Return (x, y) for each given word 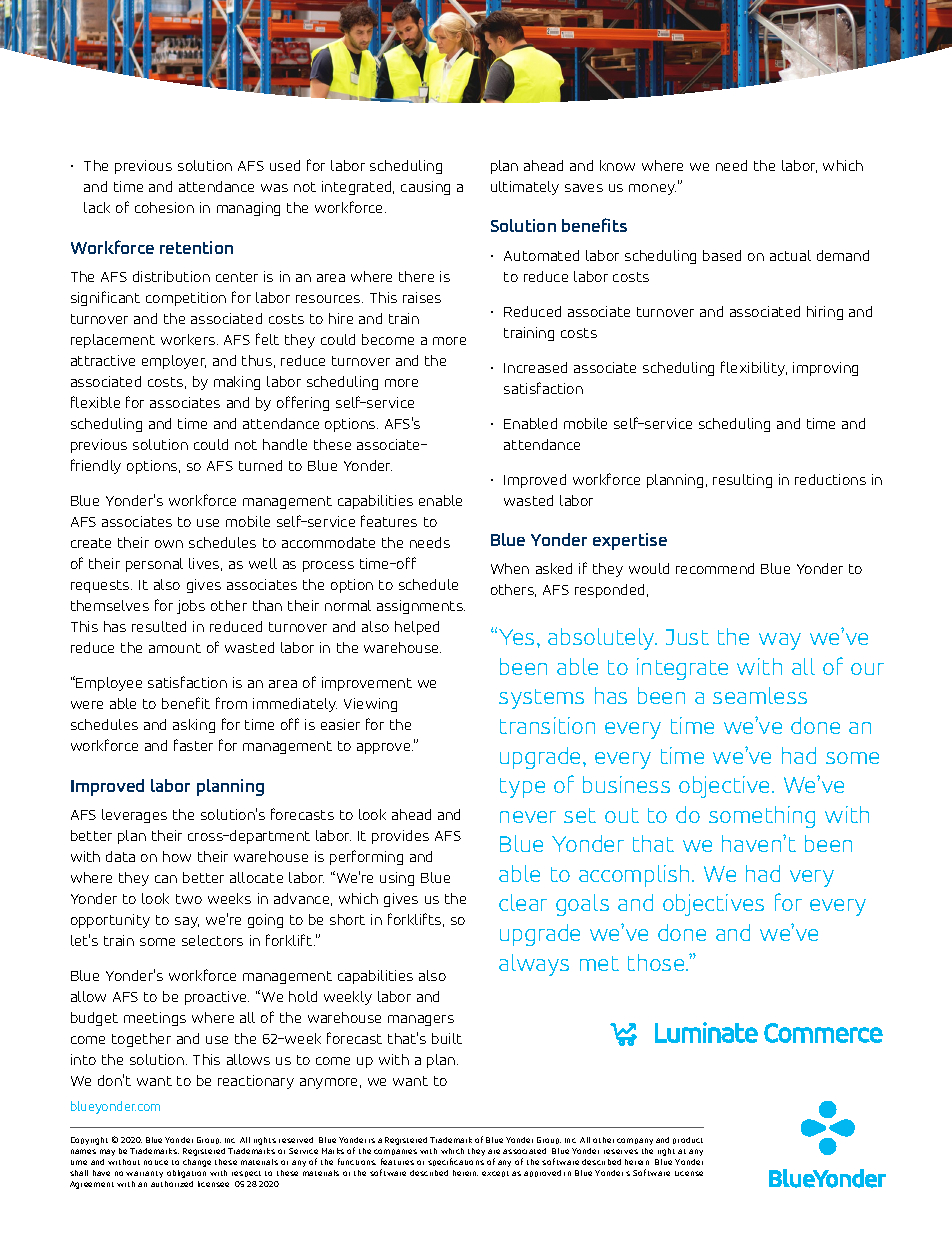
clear (523, 902)
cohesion (164, 207)
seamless (760, 695)
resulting (742, 481)
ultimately (525, 188)
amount (175, 648)
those (657, 962)
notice (156, 1162)
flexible (95, 402)
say (187, 922)
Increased (535, 367)
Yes (516, 637)
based (722, 255)
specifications (456, 1162)
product (688, 1140)
